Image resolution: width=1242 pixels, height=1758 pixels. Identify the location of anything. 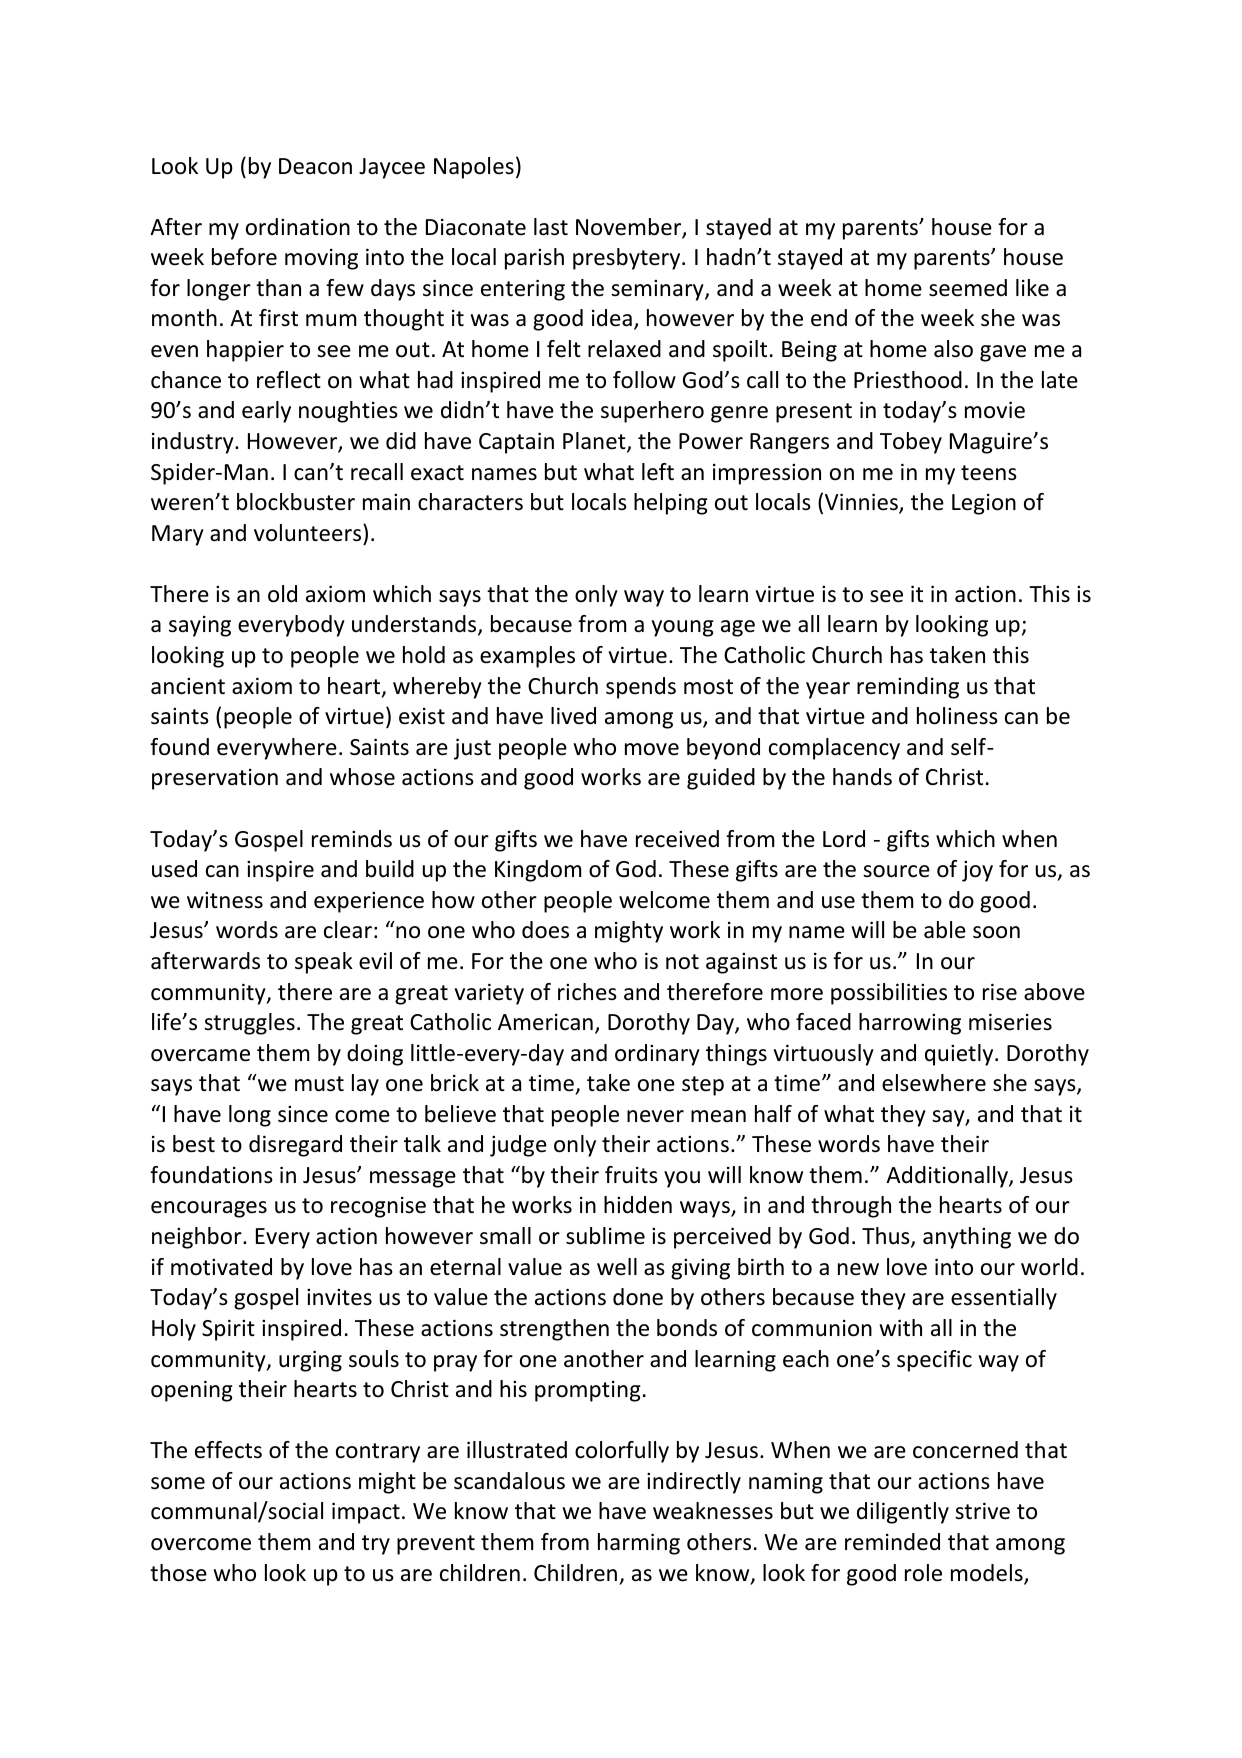
(967, 1238).
